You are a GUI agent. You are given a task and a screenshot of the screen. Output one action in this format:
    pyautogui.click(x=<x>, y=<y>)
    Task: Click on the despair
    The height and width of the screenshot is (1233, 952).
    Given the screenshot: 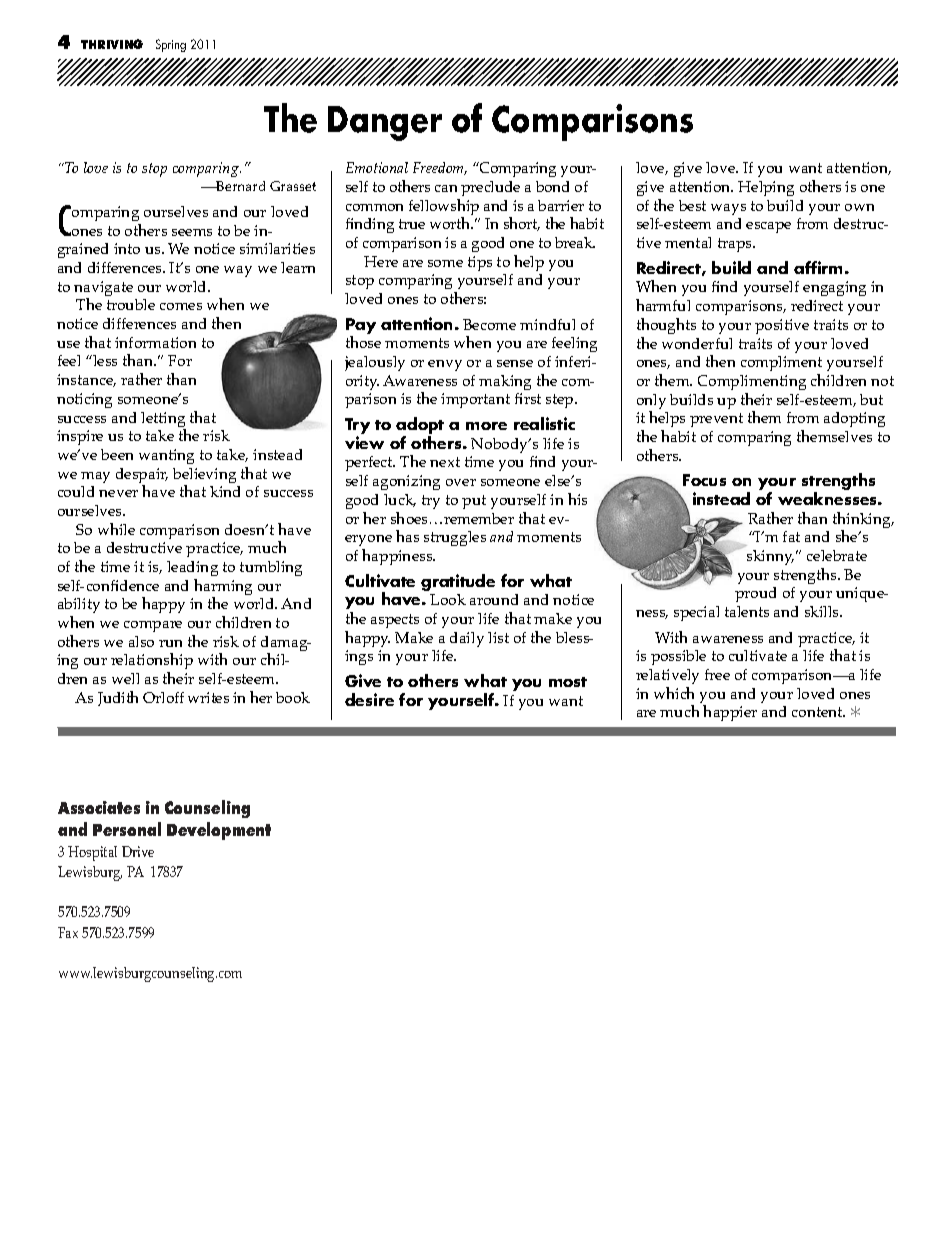 What is the action you would take?
    pyautogui.click(x=142, y=477)
